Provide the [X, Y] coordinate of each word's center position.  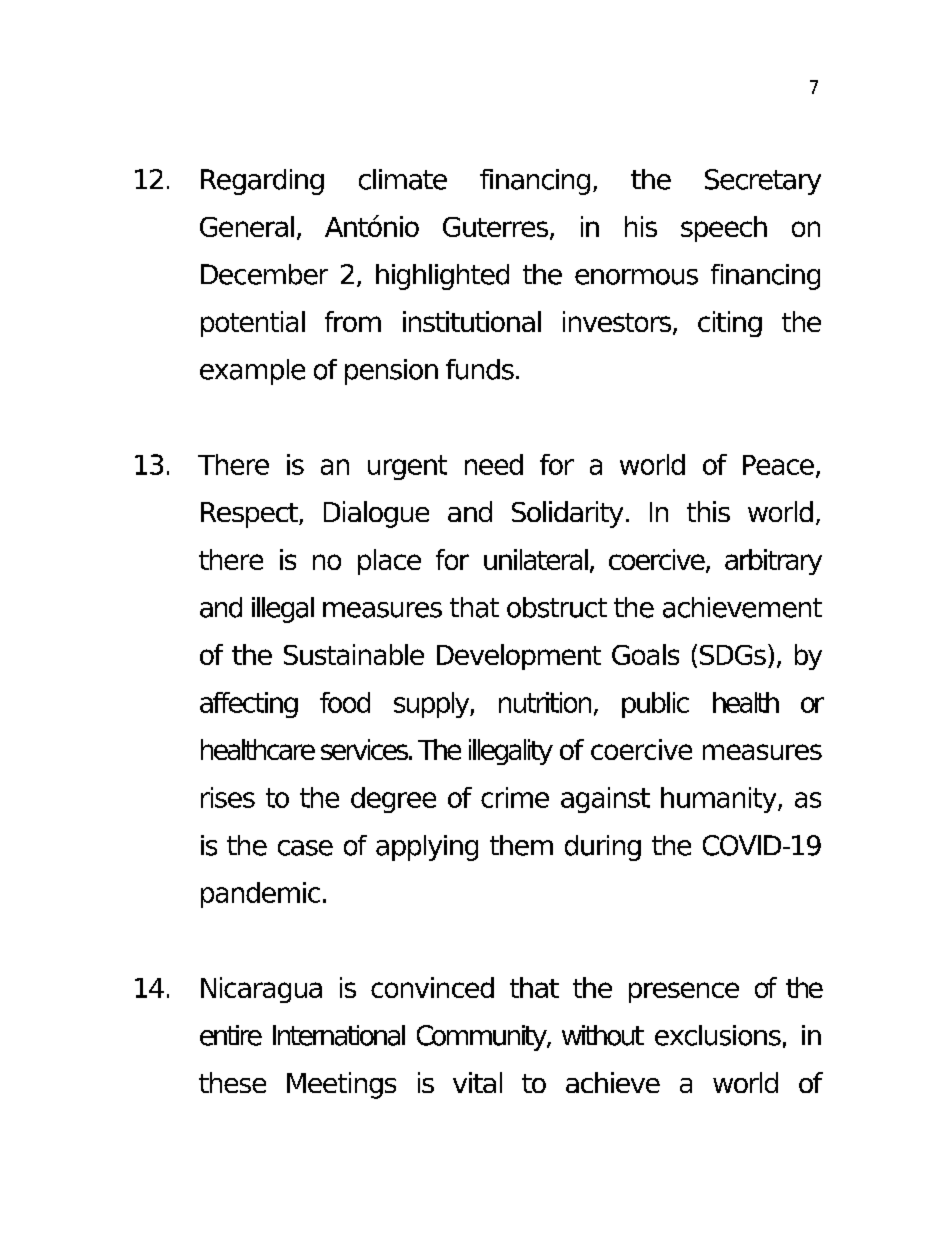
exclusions [718, 1035]
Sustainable [354, 654]
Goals [645, 654]
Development [519, 657]
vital [477, 1082]
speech [724, 229]
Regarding [262, 182]
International [339, 1035]
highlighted [442, 277]
